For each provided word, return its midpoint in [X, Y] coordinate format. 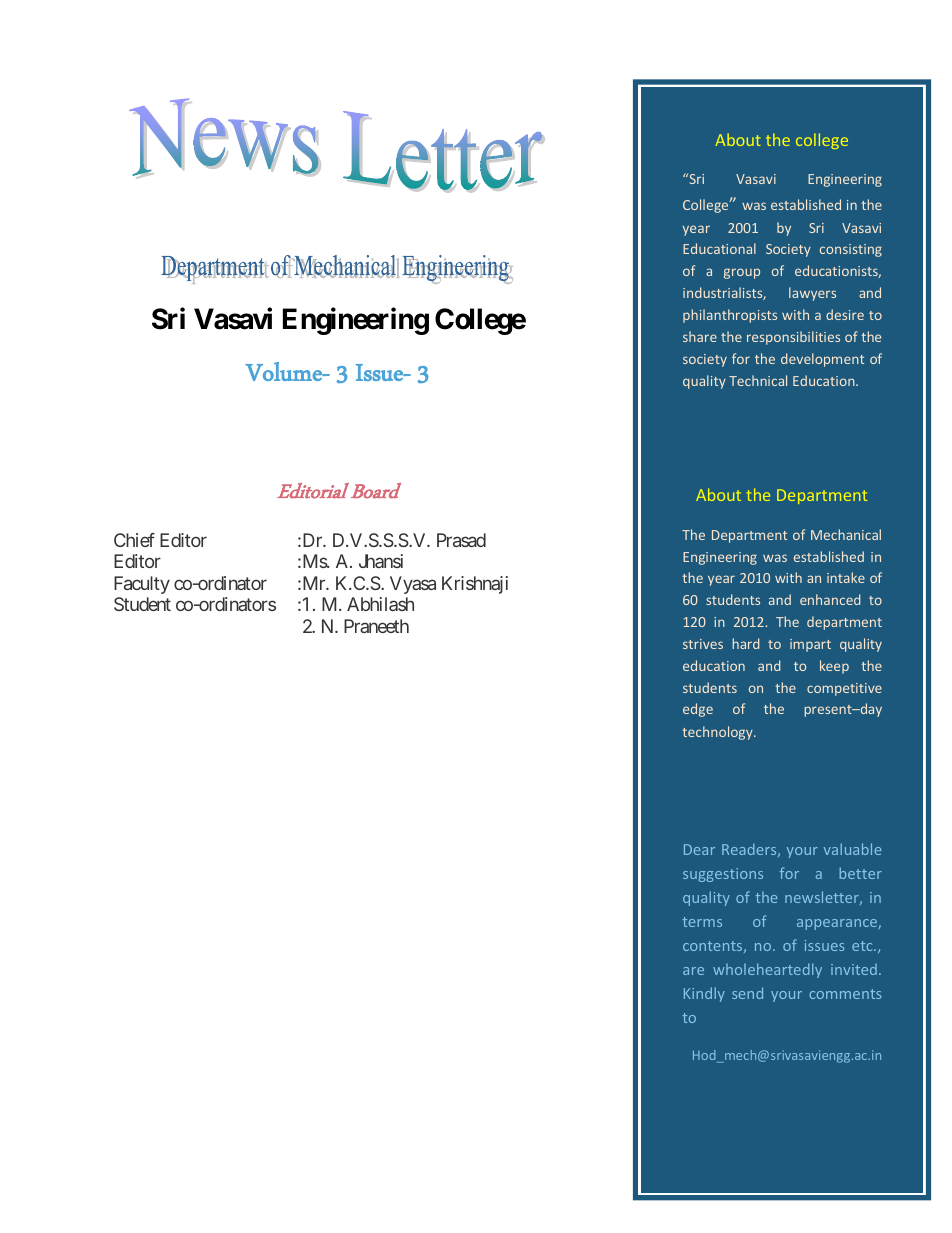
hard [746, 643]
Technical [758, 380]
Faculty [142, 585]
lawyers [812, 294]
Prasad [461, 540]
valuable [852, 849]
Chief [134, 540]
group [742, 273]
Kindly [704, 994]
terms [702, 922]
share [700, 336]
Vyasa [413, 585]
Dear [699, 849]
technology [718, 733]
